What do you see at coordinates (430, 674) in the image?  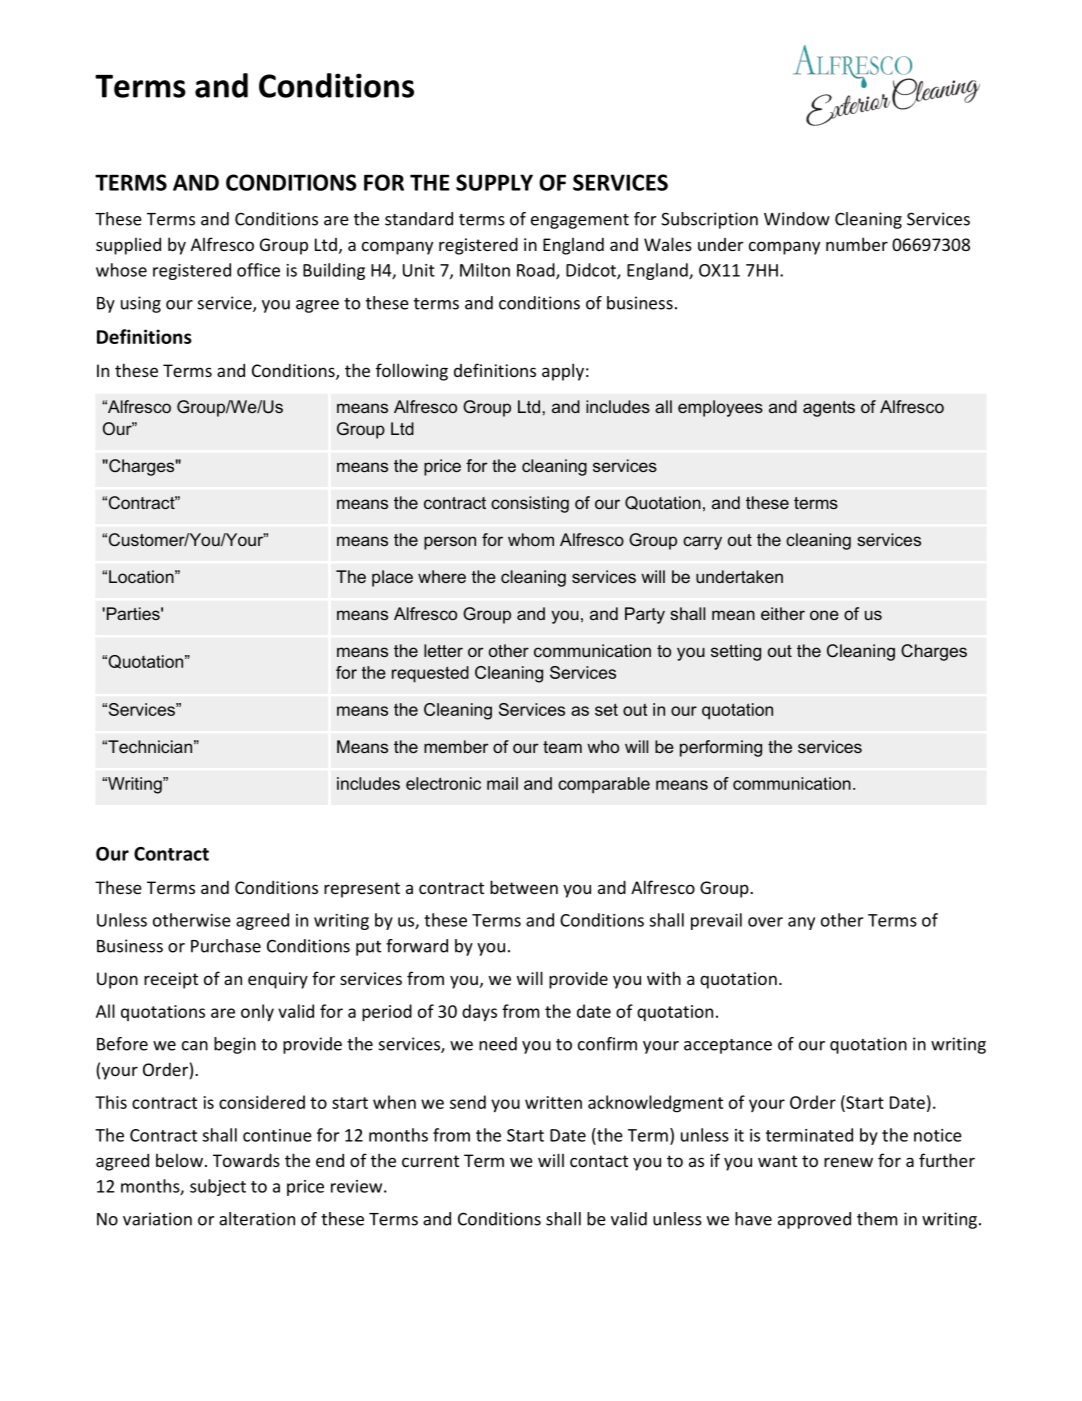 I see `requested` at bounding box center [430, 674].
